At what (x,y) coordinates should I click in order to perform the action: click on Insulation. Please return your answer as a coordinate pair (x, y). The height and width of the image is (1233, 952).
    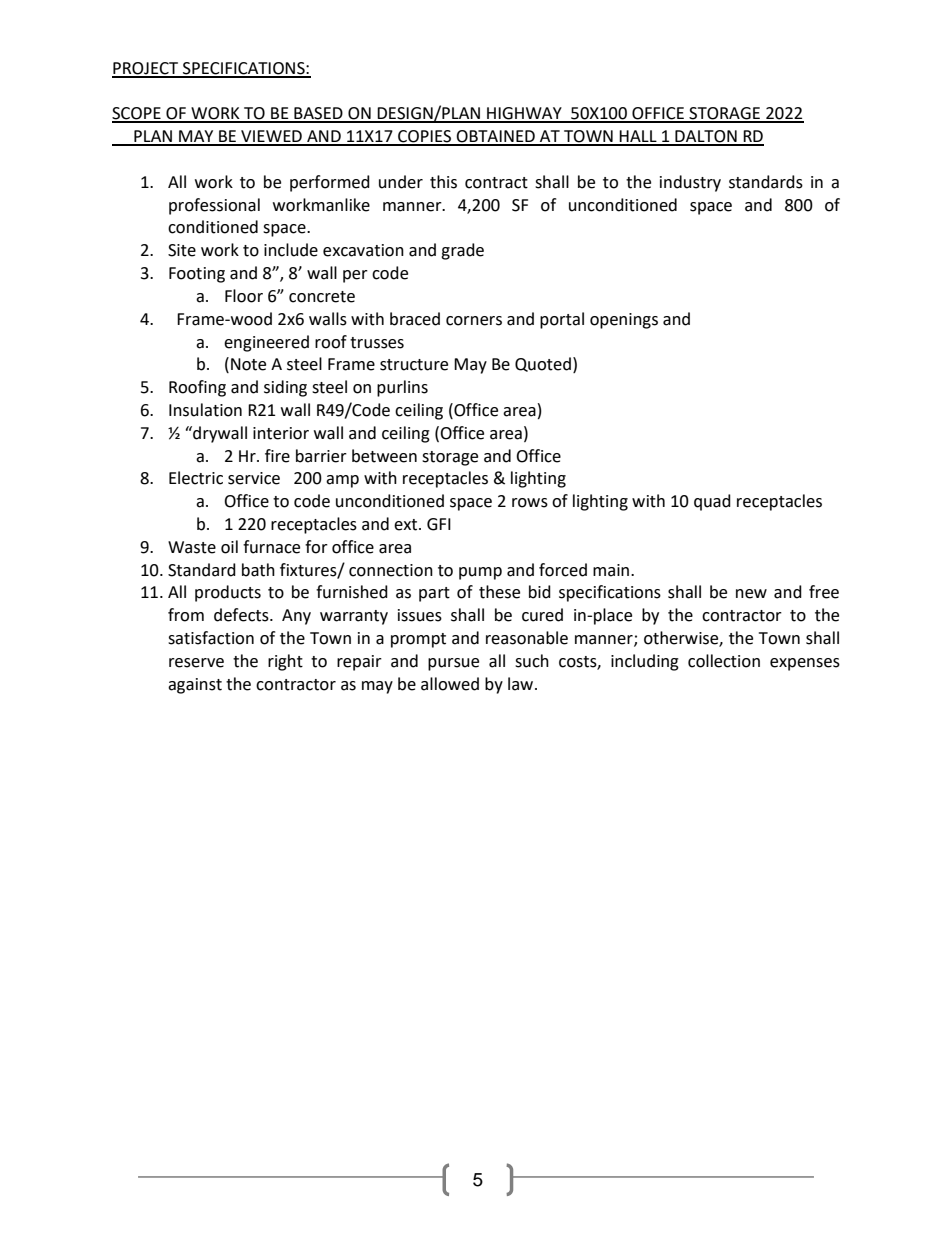
    Looking at the image, I should click on (205, 410).
